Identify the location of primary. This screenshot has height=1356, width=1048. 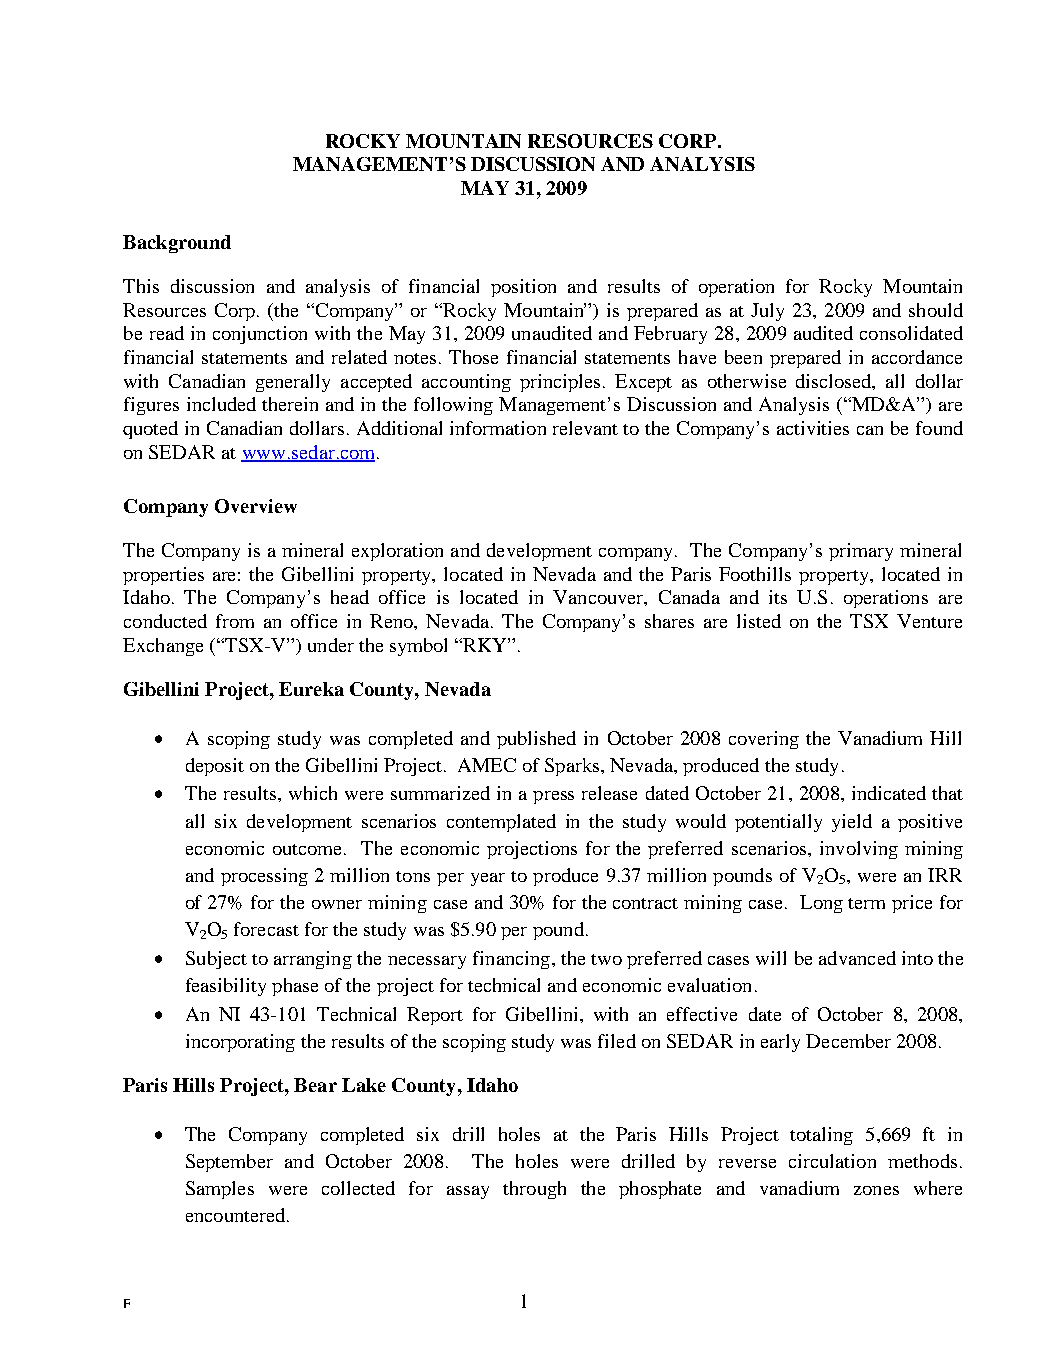
(861, 552).
